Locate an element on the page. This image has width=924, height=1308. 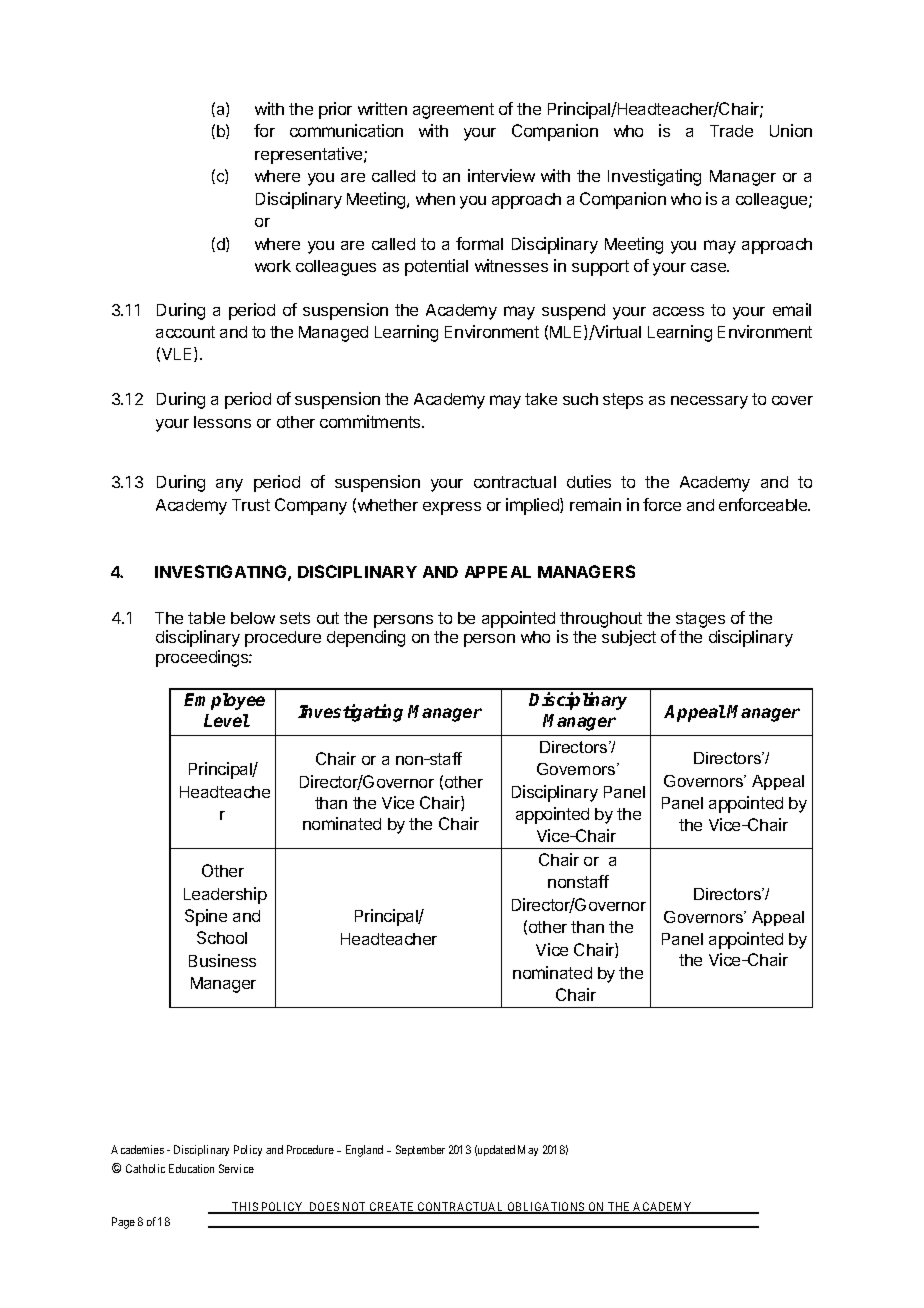
Trade is located at coordinates (731, 131).
